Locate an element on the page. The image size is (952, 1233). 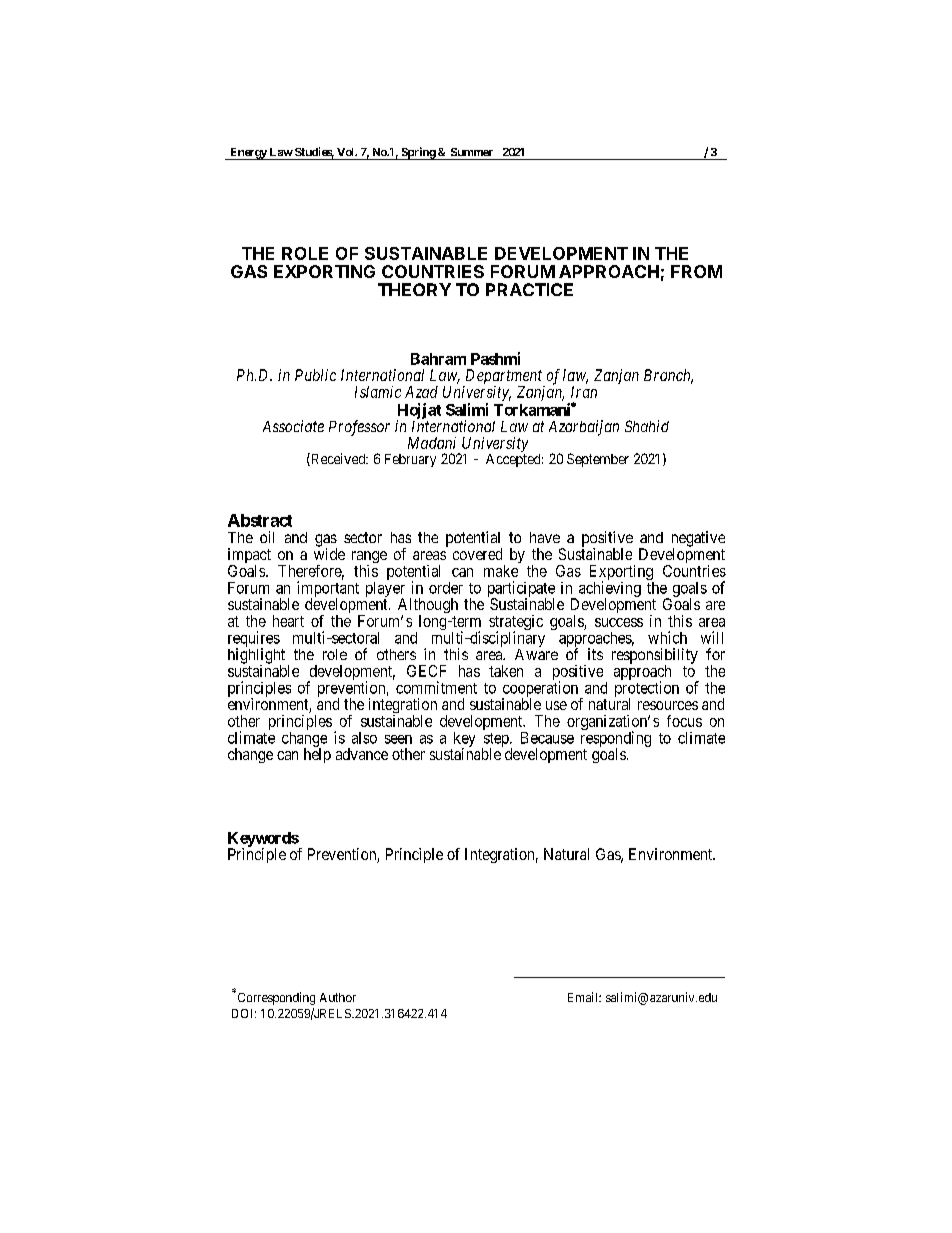
Summer is located at coordinates (472, 152).
